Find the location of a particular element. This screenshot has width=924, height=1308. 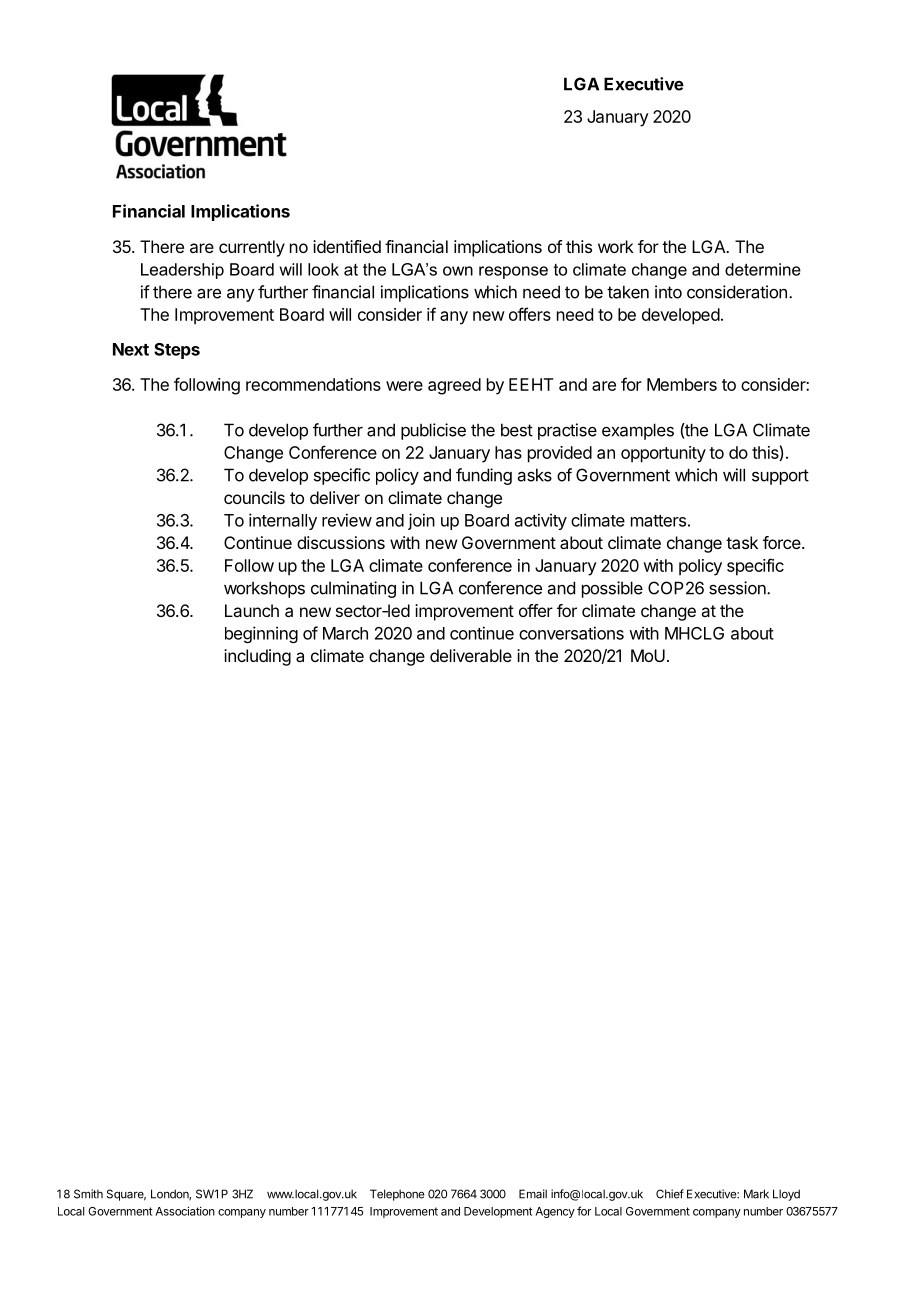

March is located at coordinates (345, 633).
